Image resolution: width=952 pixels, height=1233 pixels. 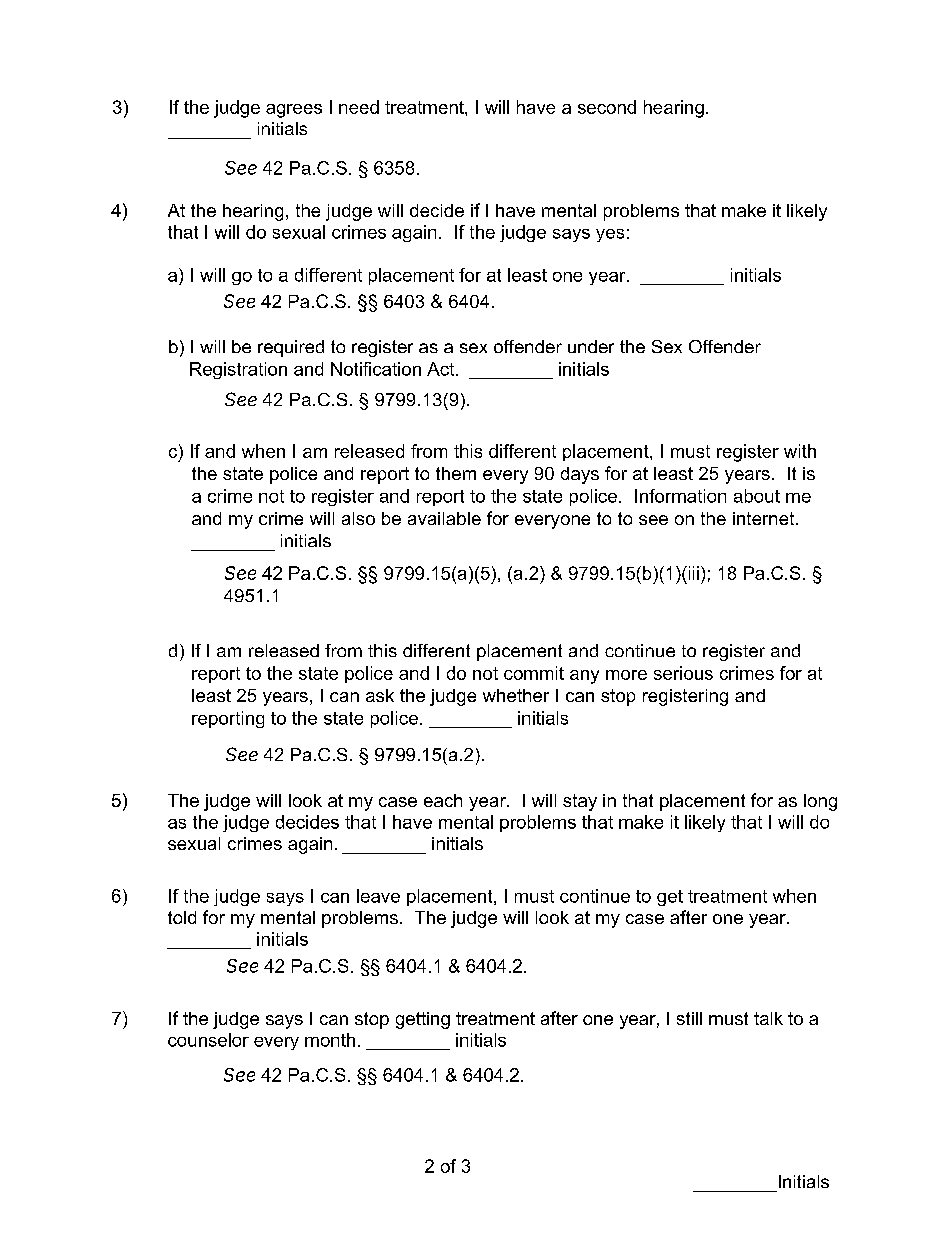 I want to click on long, so click(x=820, y=802).
